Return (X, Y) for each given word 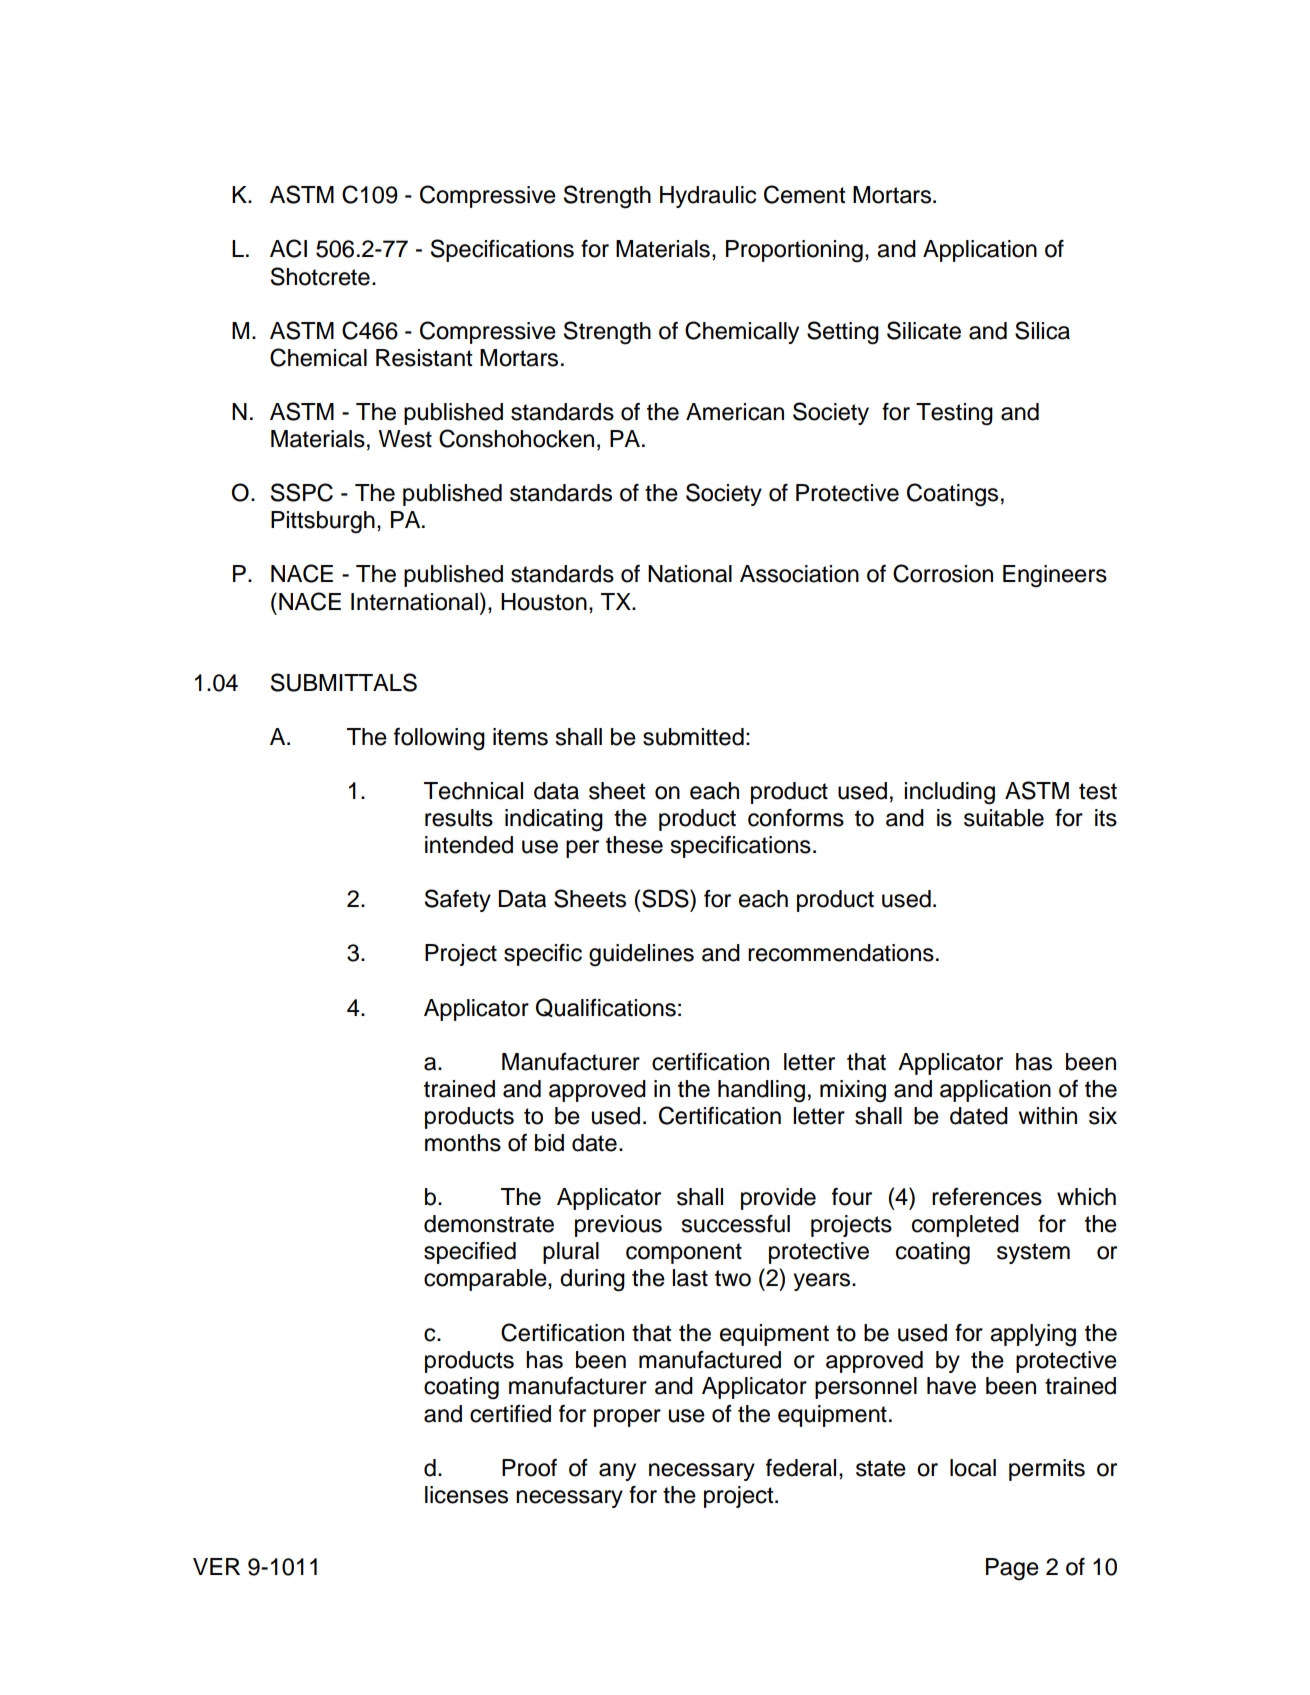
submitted (693, 737)
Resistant (424, 358)
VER (216, 1566)
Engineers (1055, 576)
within (1047, 1115)
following (439, 739)
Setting (843, 333)
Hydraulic (708, 197)
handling (761, 1091)
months (463, 1143)
